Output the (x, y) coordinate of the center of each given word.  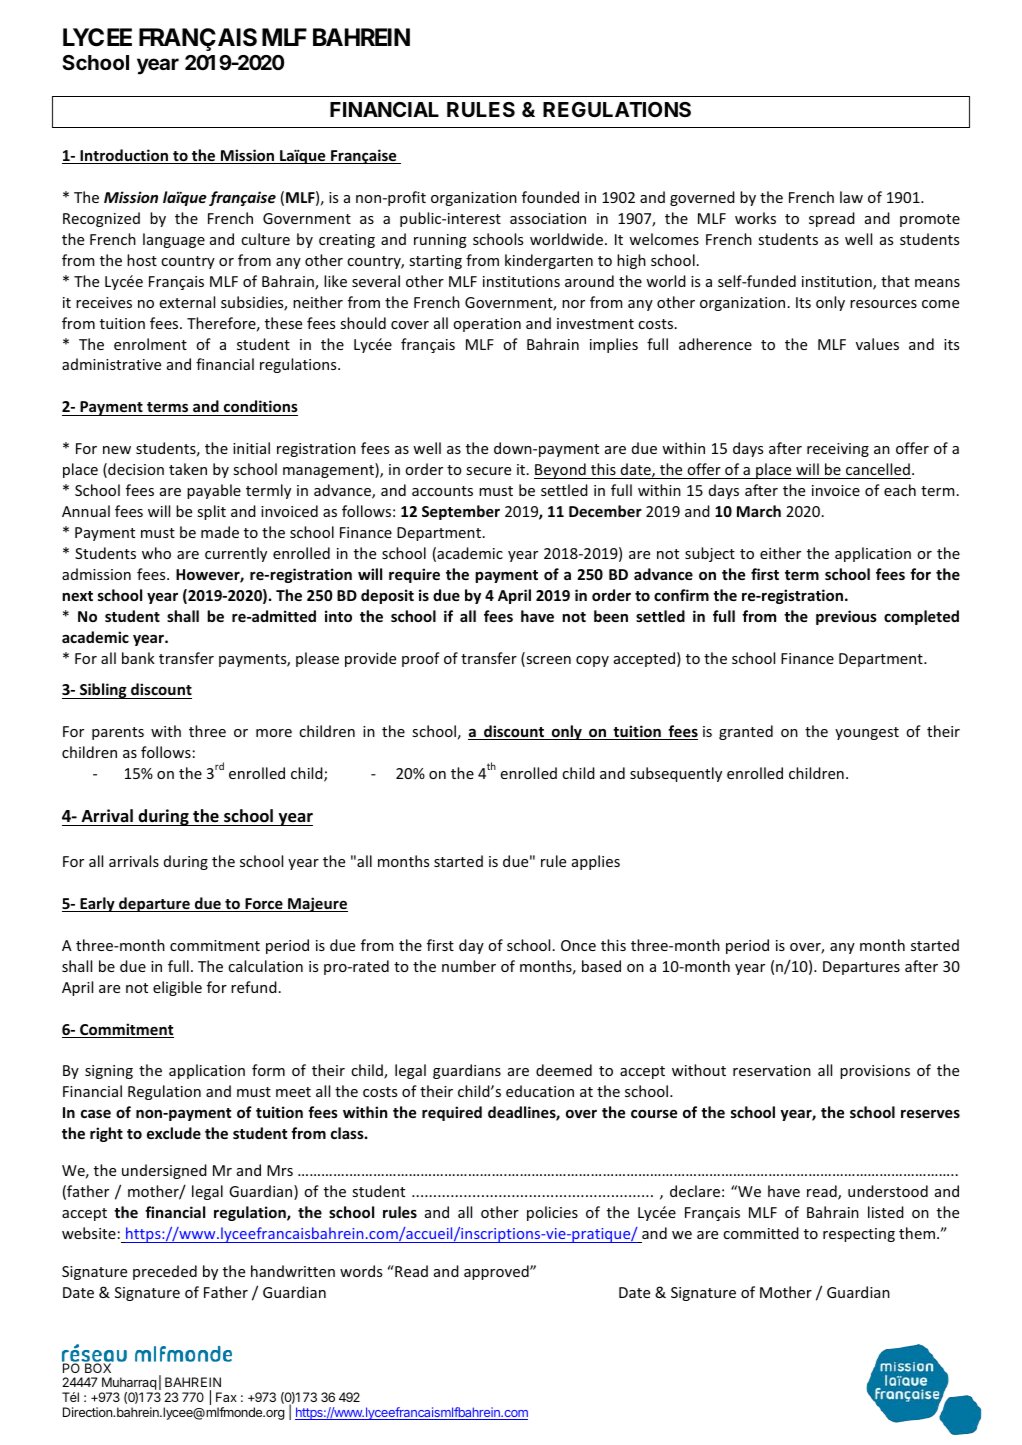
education (540, 1091)
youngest (867, 733)
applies (596, 862)
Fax (226, 1397)
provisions (875, 1072)
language (174, 240)
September (461, 512)
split (211, 512)
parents (118, 733)
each (900, 490)
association (548, 218)
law (851, 197)
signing (109, 1072)
